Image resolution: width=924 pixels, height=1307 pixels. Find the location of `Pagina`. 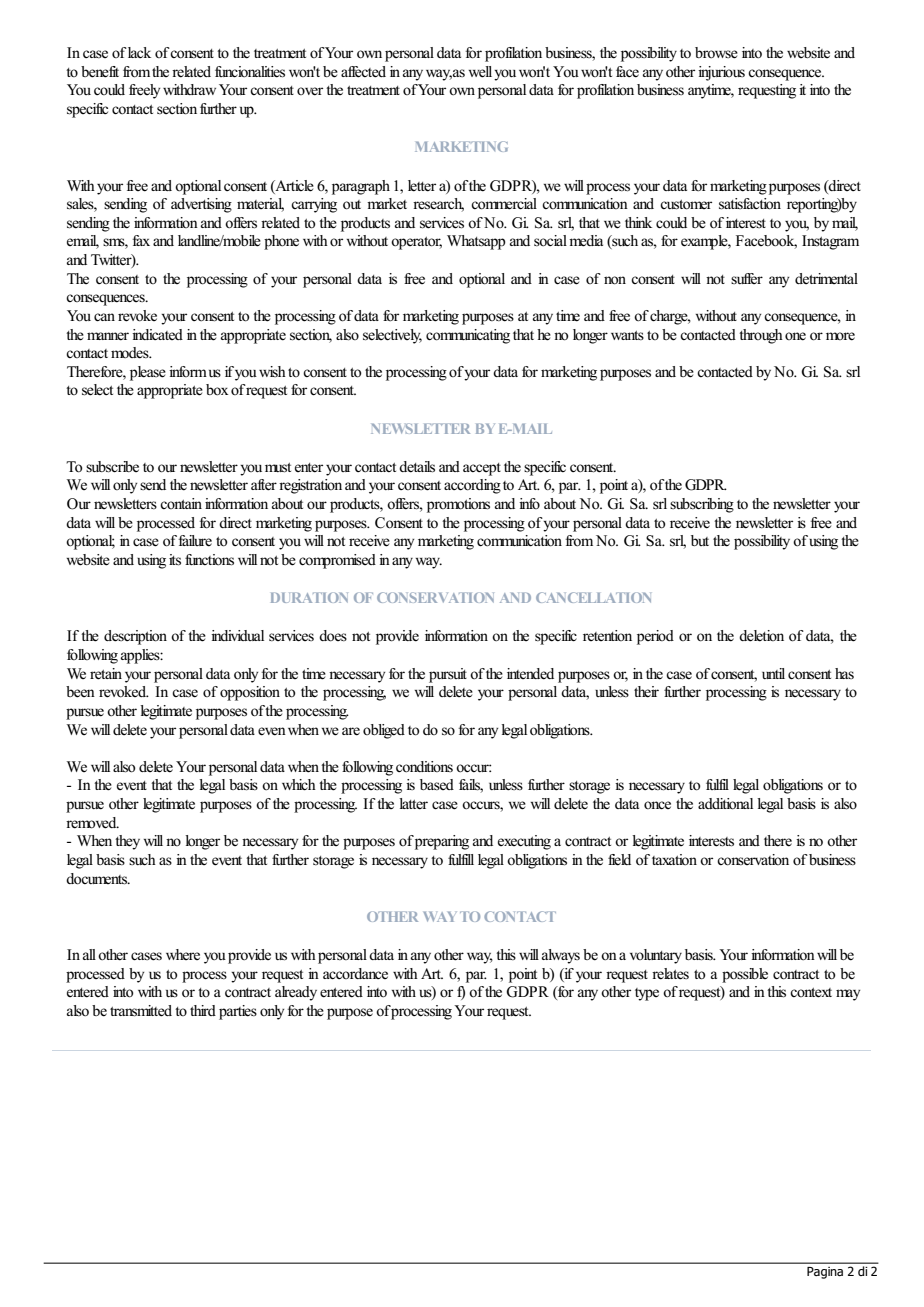

Pagina is located at coordinates (825, 1273).
